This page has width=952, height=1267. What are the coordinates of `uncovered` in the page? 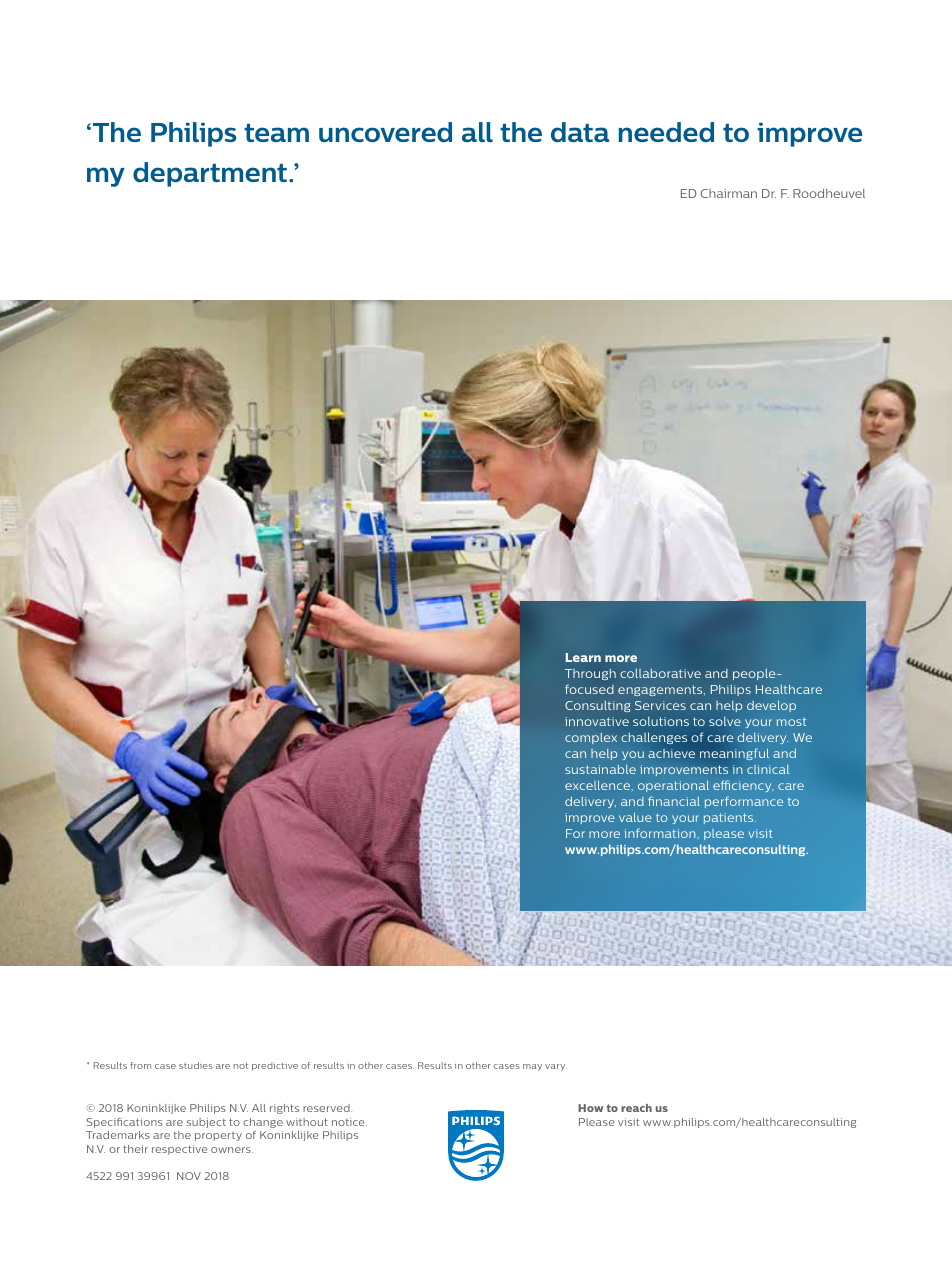 It's located at (385, 132).
